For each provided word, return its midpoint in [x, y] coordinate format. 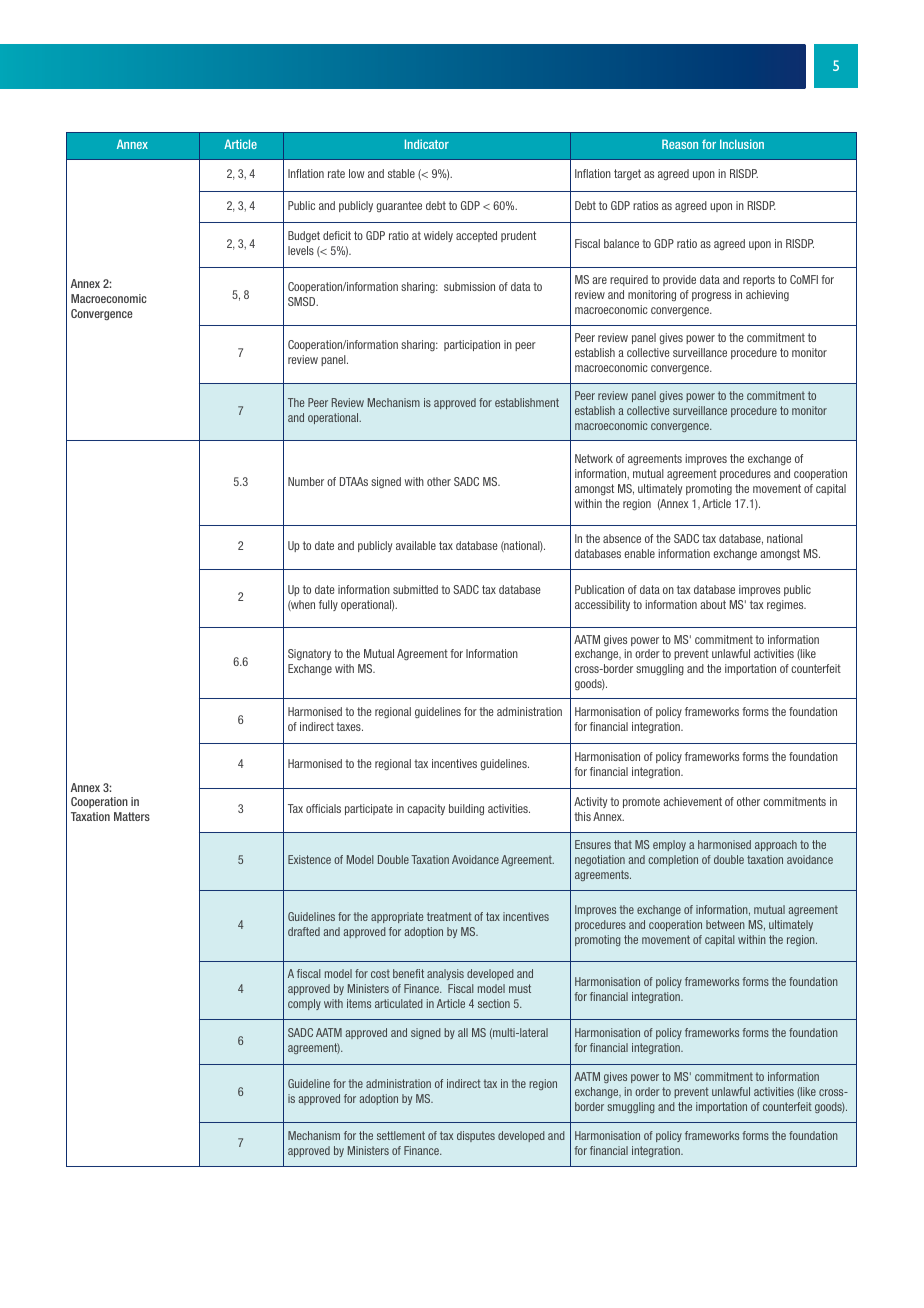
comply [304, 1004]
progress [711, 296]
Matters [132, 816]
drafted [304, 931]
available [416, 545]
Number [306, 481]
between [725, 924]
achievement [692, 801]
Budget [304, 236]
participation [472, 345]
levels [301, 250]
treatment [449, 916]
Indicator [427, 144]
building [466, 809]
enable [639, 553]
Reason [680, 144]
